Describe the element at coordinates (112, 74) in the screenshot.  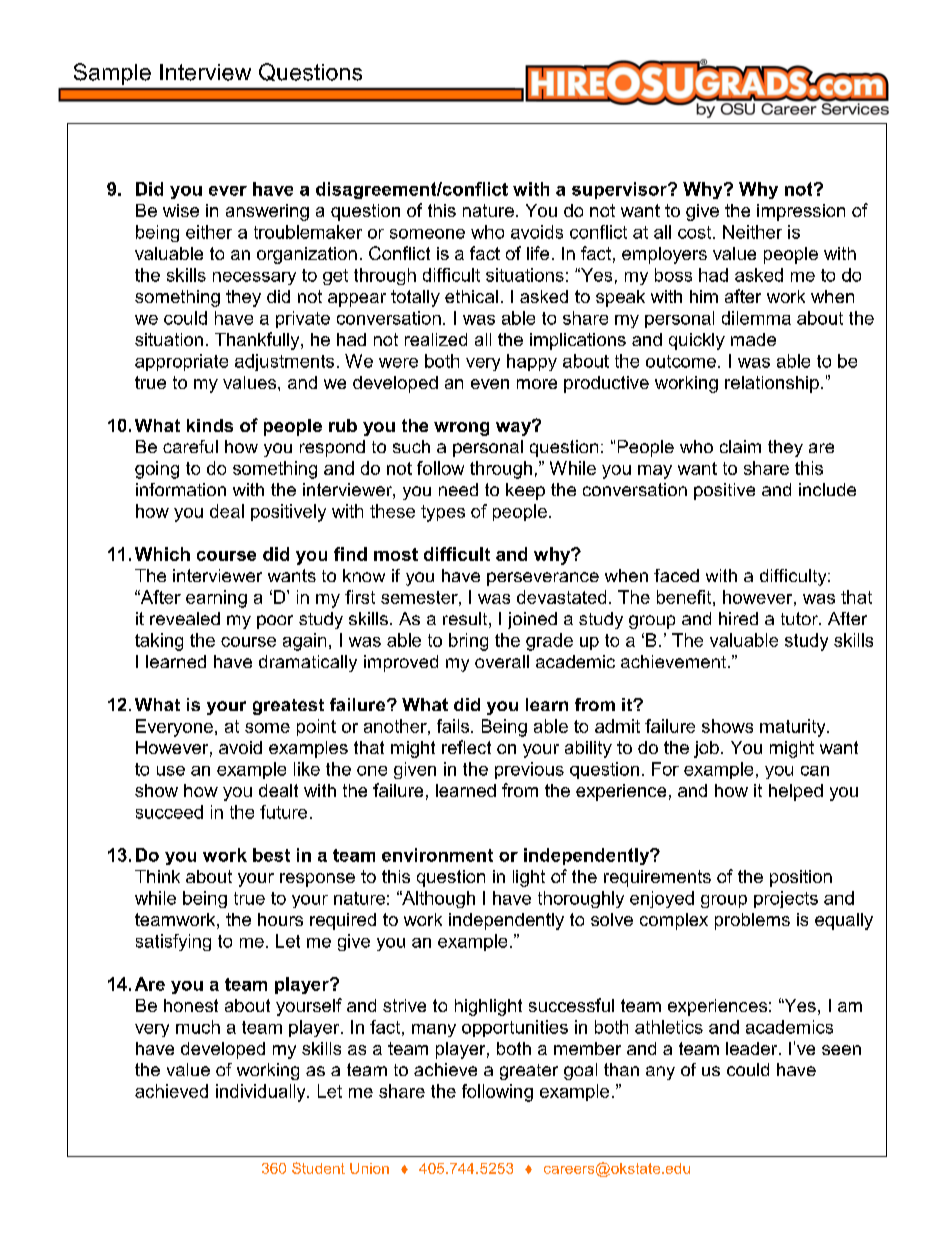
I see `Sample` at that location.
